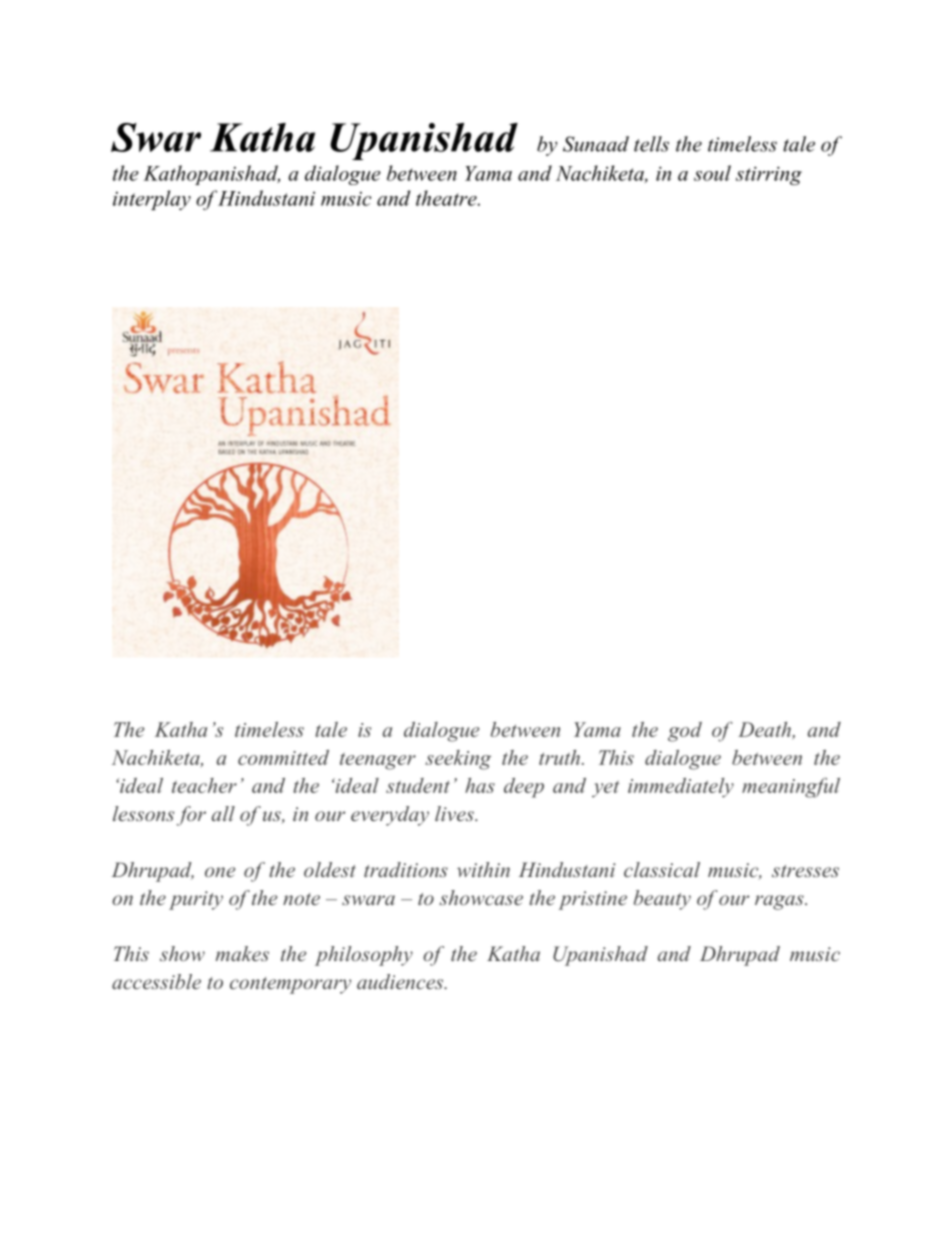 This screenshot has height=1233, width=952. What do you see at coordinates (242, 953) in the screenshot?
I see `makes` at bounding box center [242, 953].
